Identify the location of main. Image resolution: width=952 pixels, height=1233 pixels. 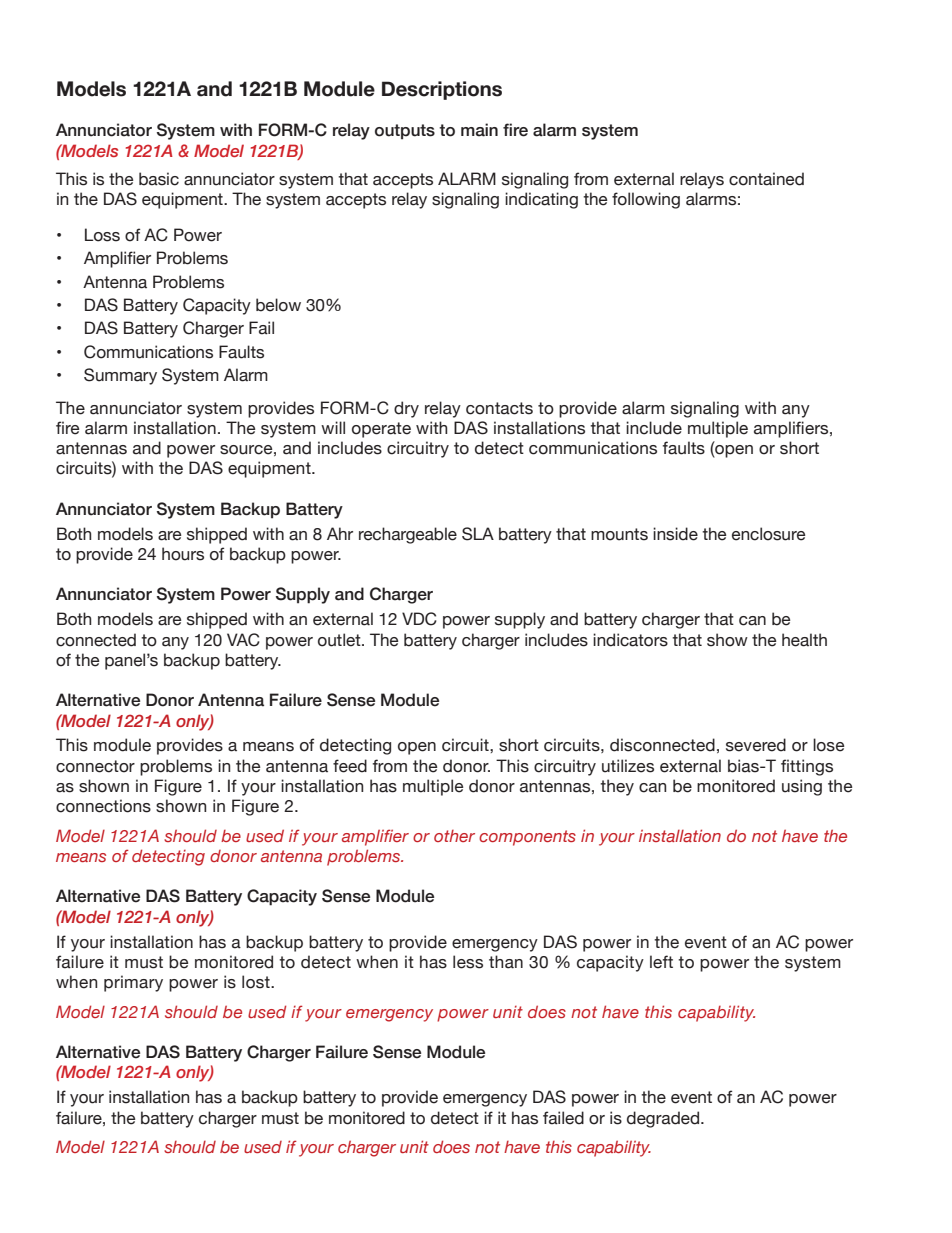
(479, 130).
